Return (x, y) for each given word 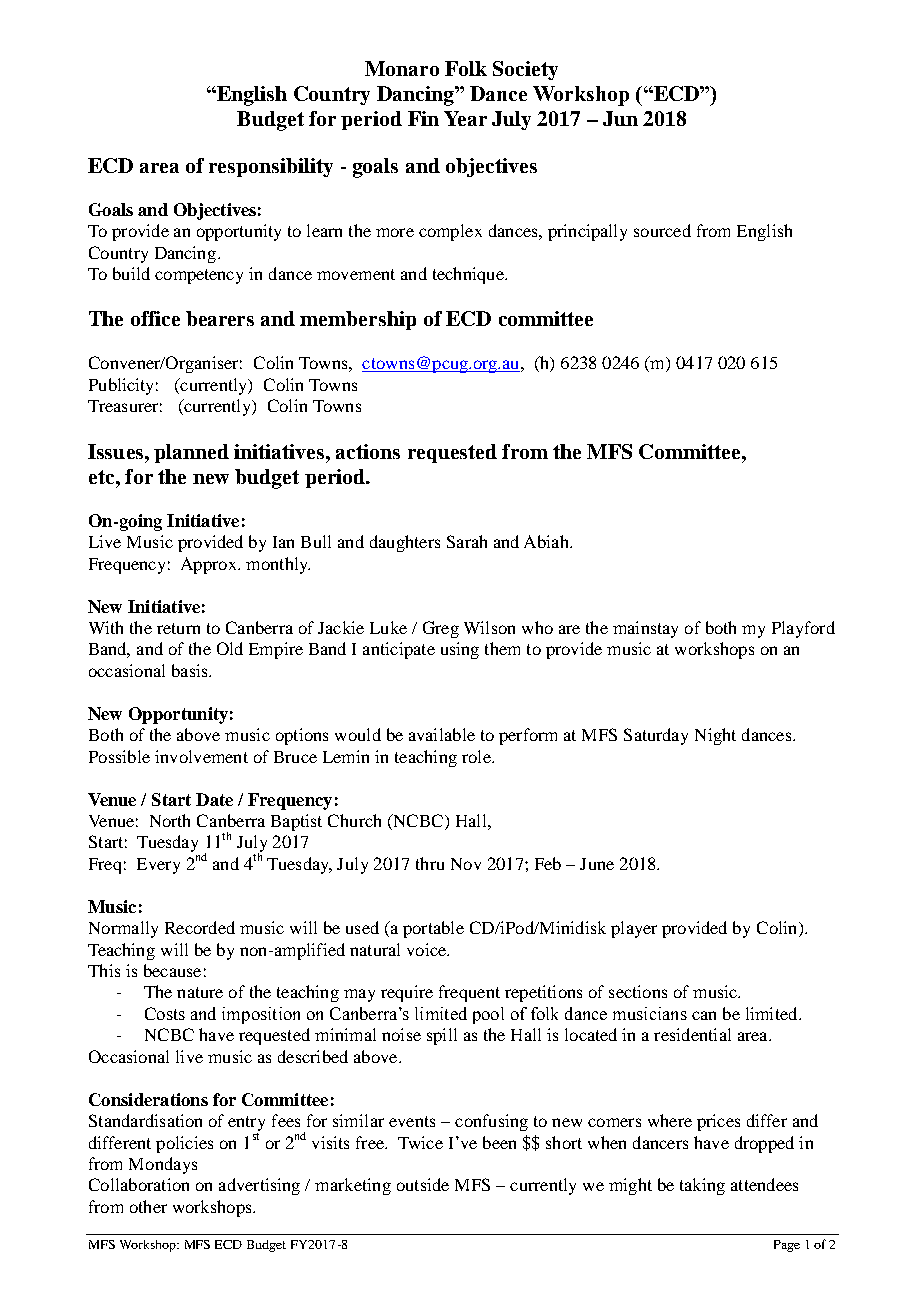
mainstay (645, 629)
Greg (441, 629)
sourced (662, 230)
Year (465, 118)
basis (191, 670)
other (148, 1206)
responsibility (271, 167)
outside (423, 1184)
